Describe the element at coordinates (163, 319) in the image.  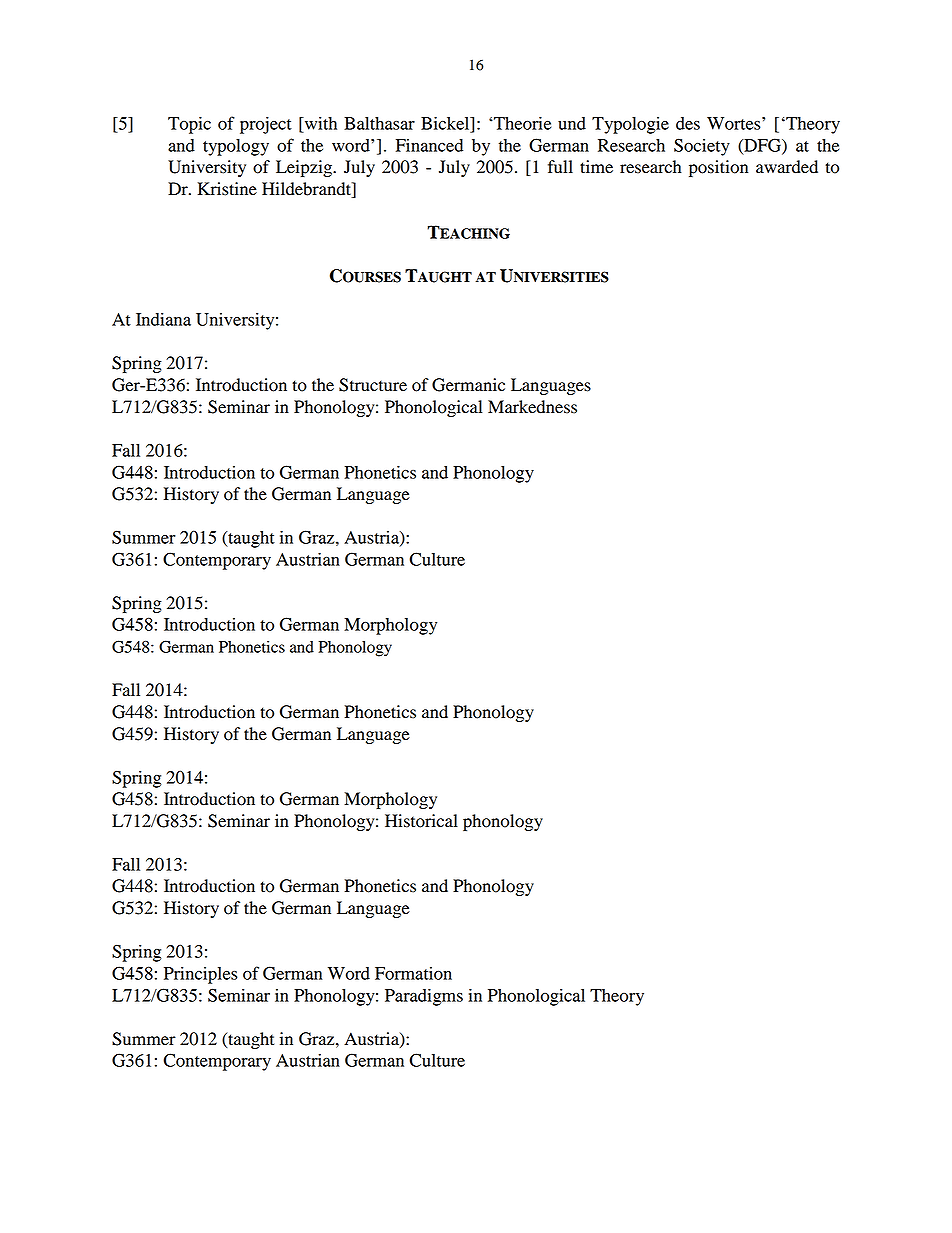
I see `Indiana` at that location.
